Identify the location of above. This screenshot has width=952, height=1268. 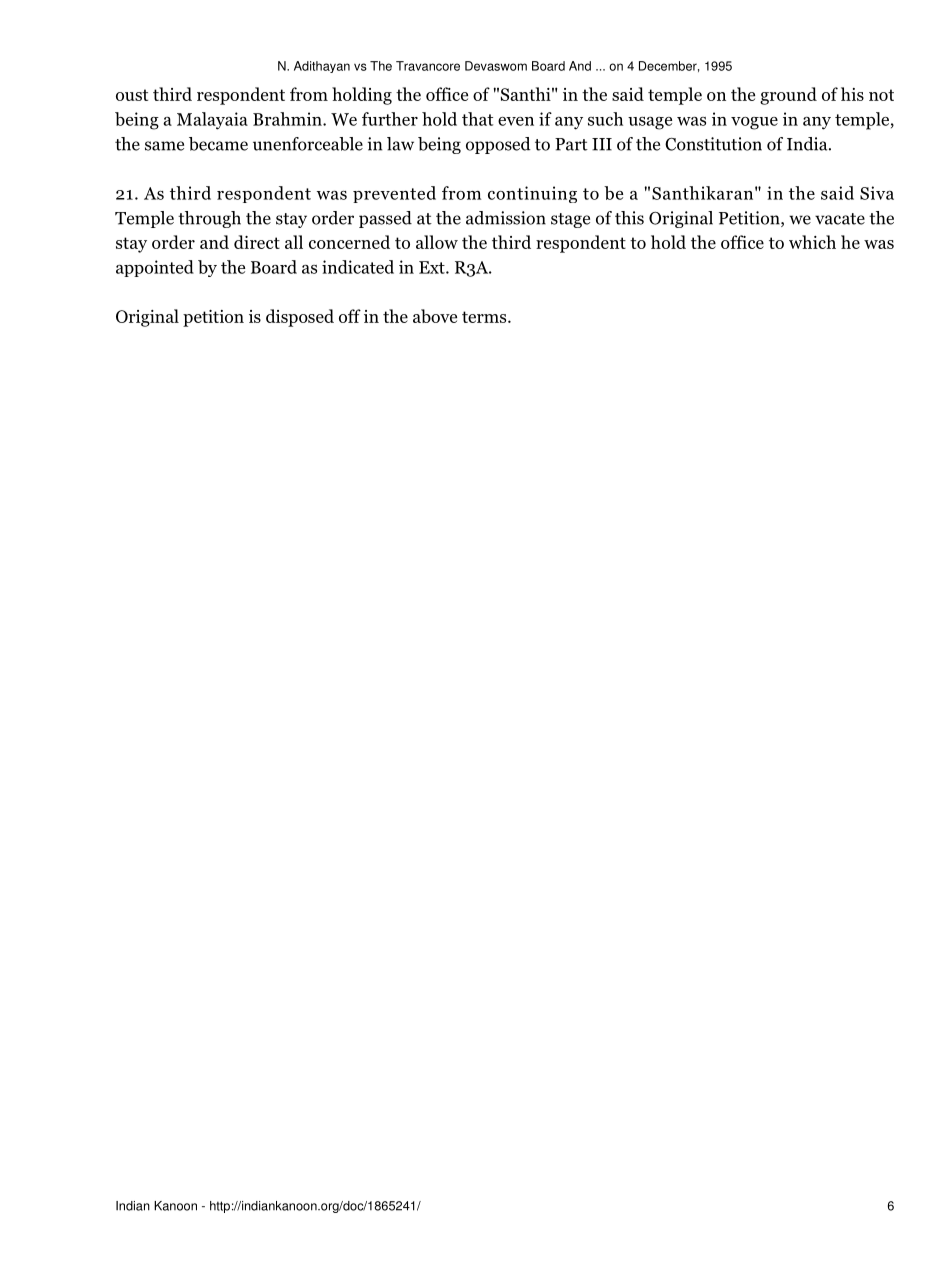
(435, 316).
